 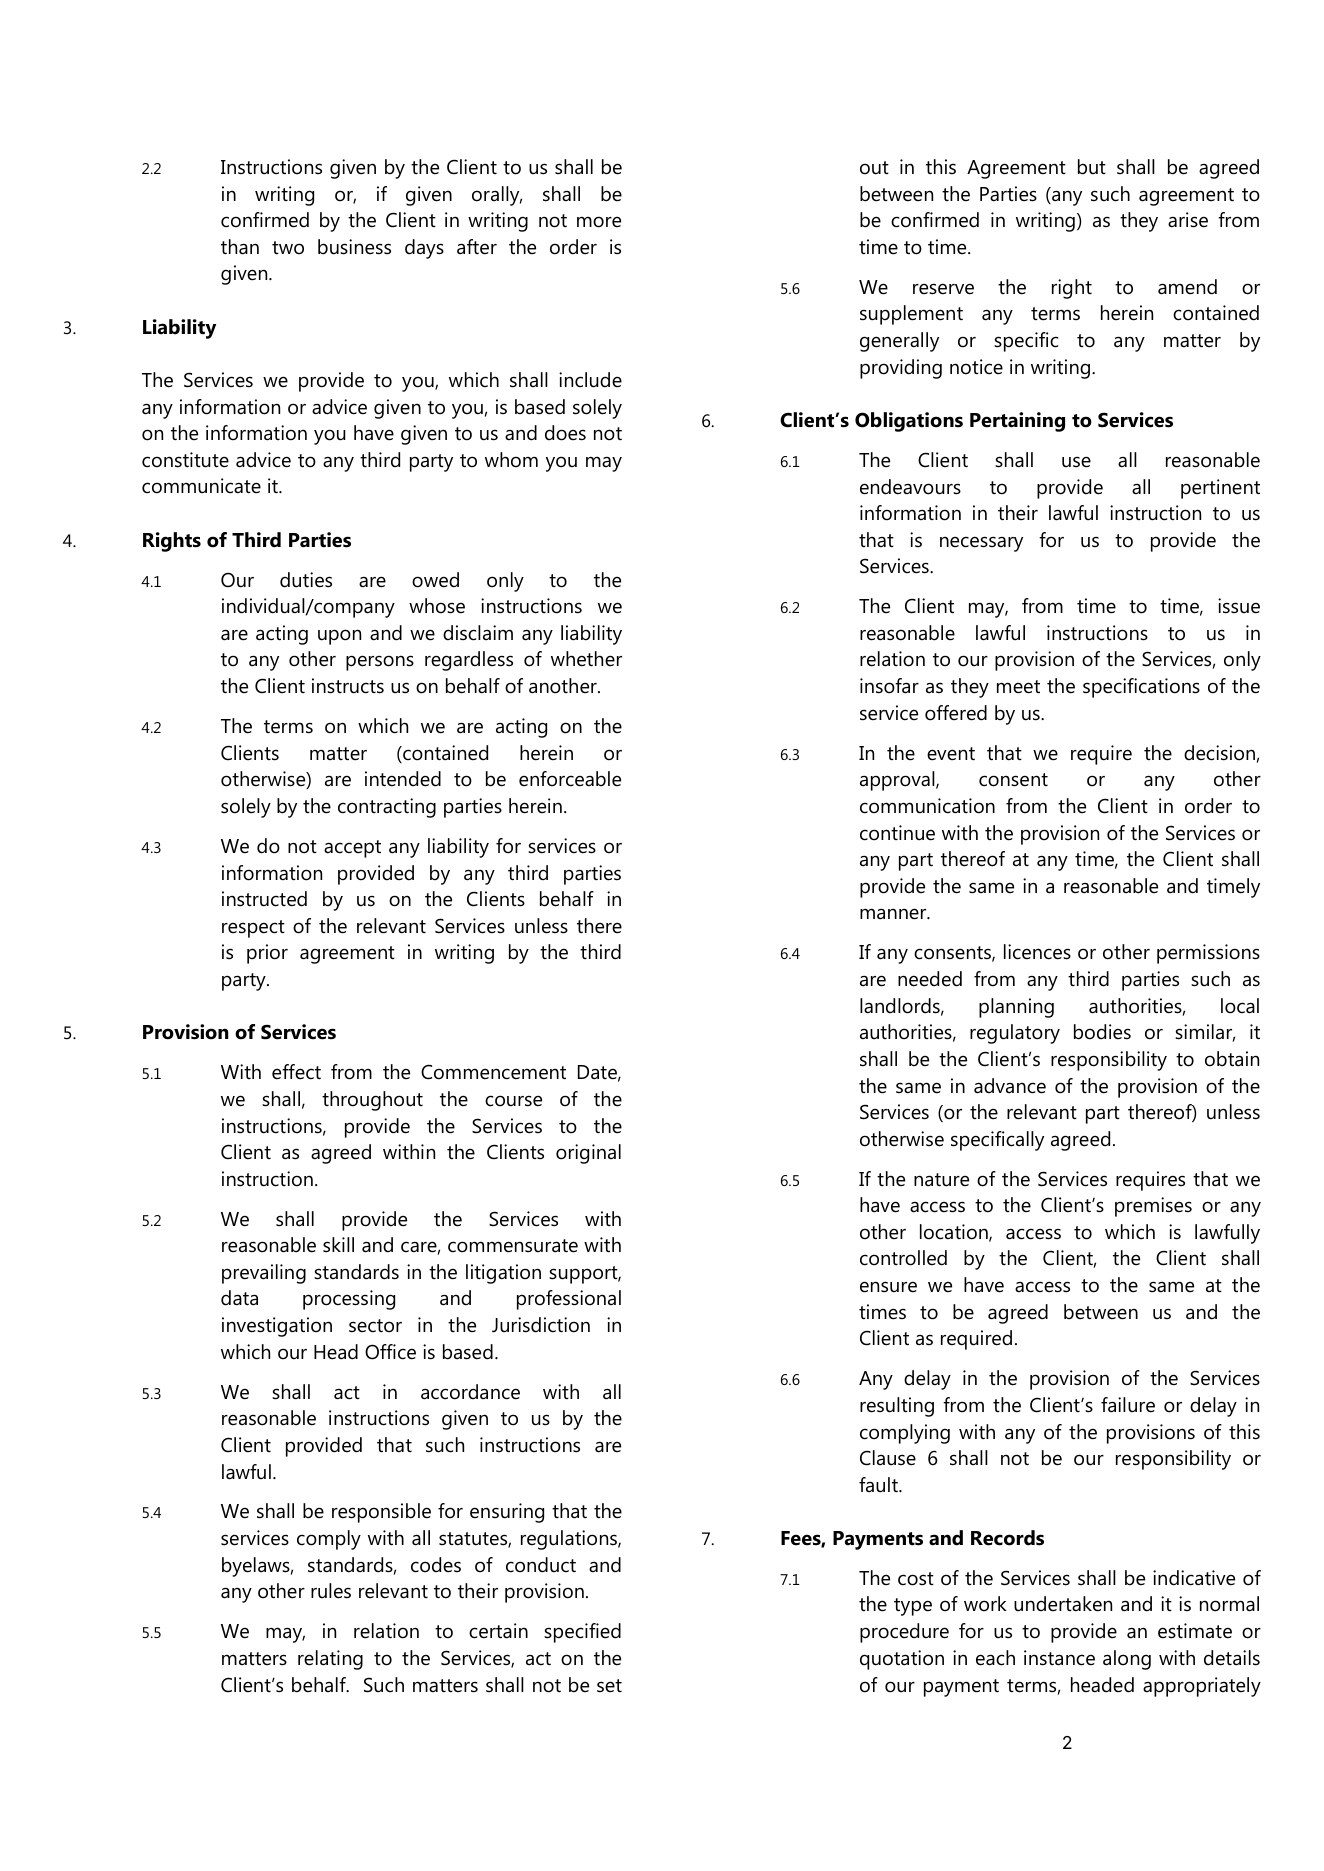 I want to click on whether, so click(x=586, y=659).
